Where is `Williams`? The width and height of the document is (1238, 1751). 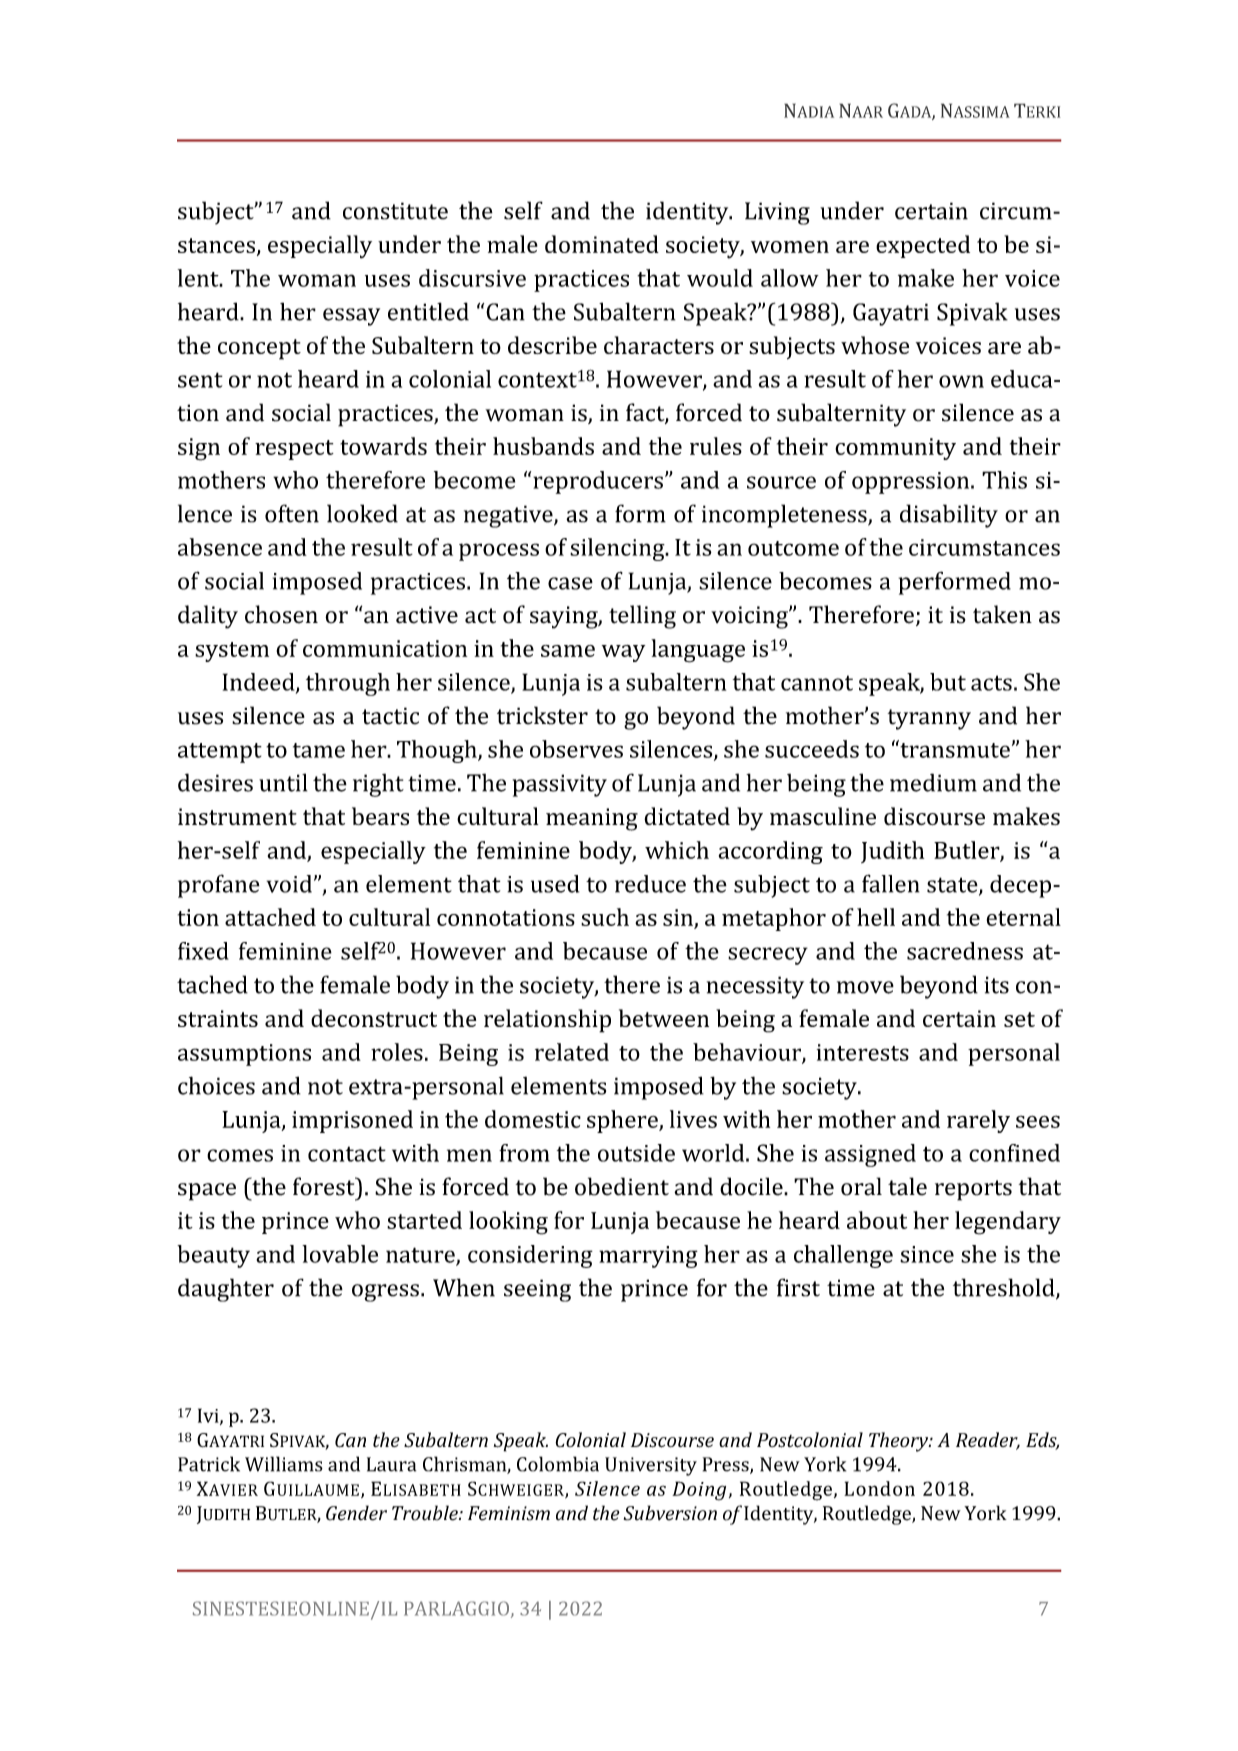 Williams is located at coordinates (284, 1464).
